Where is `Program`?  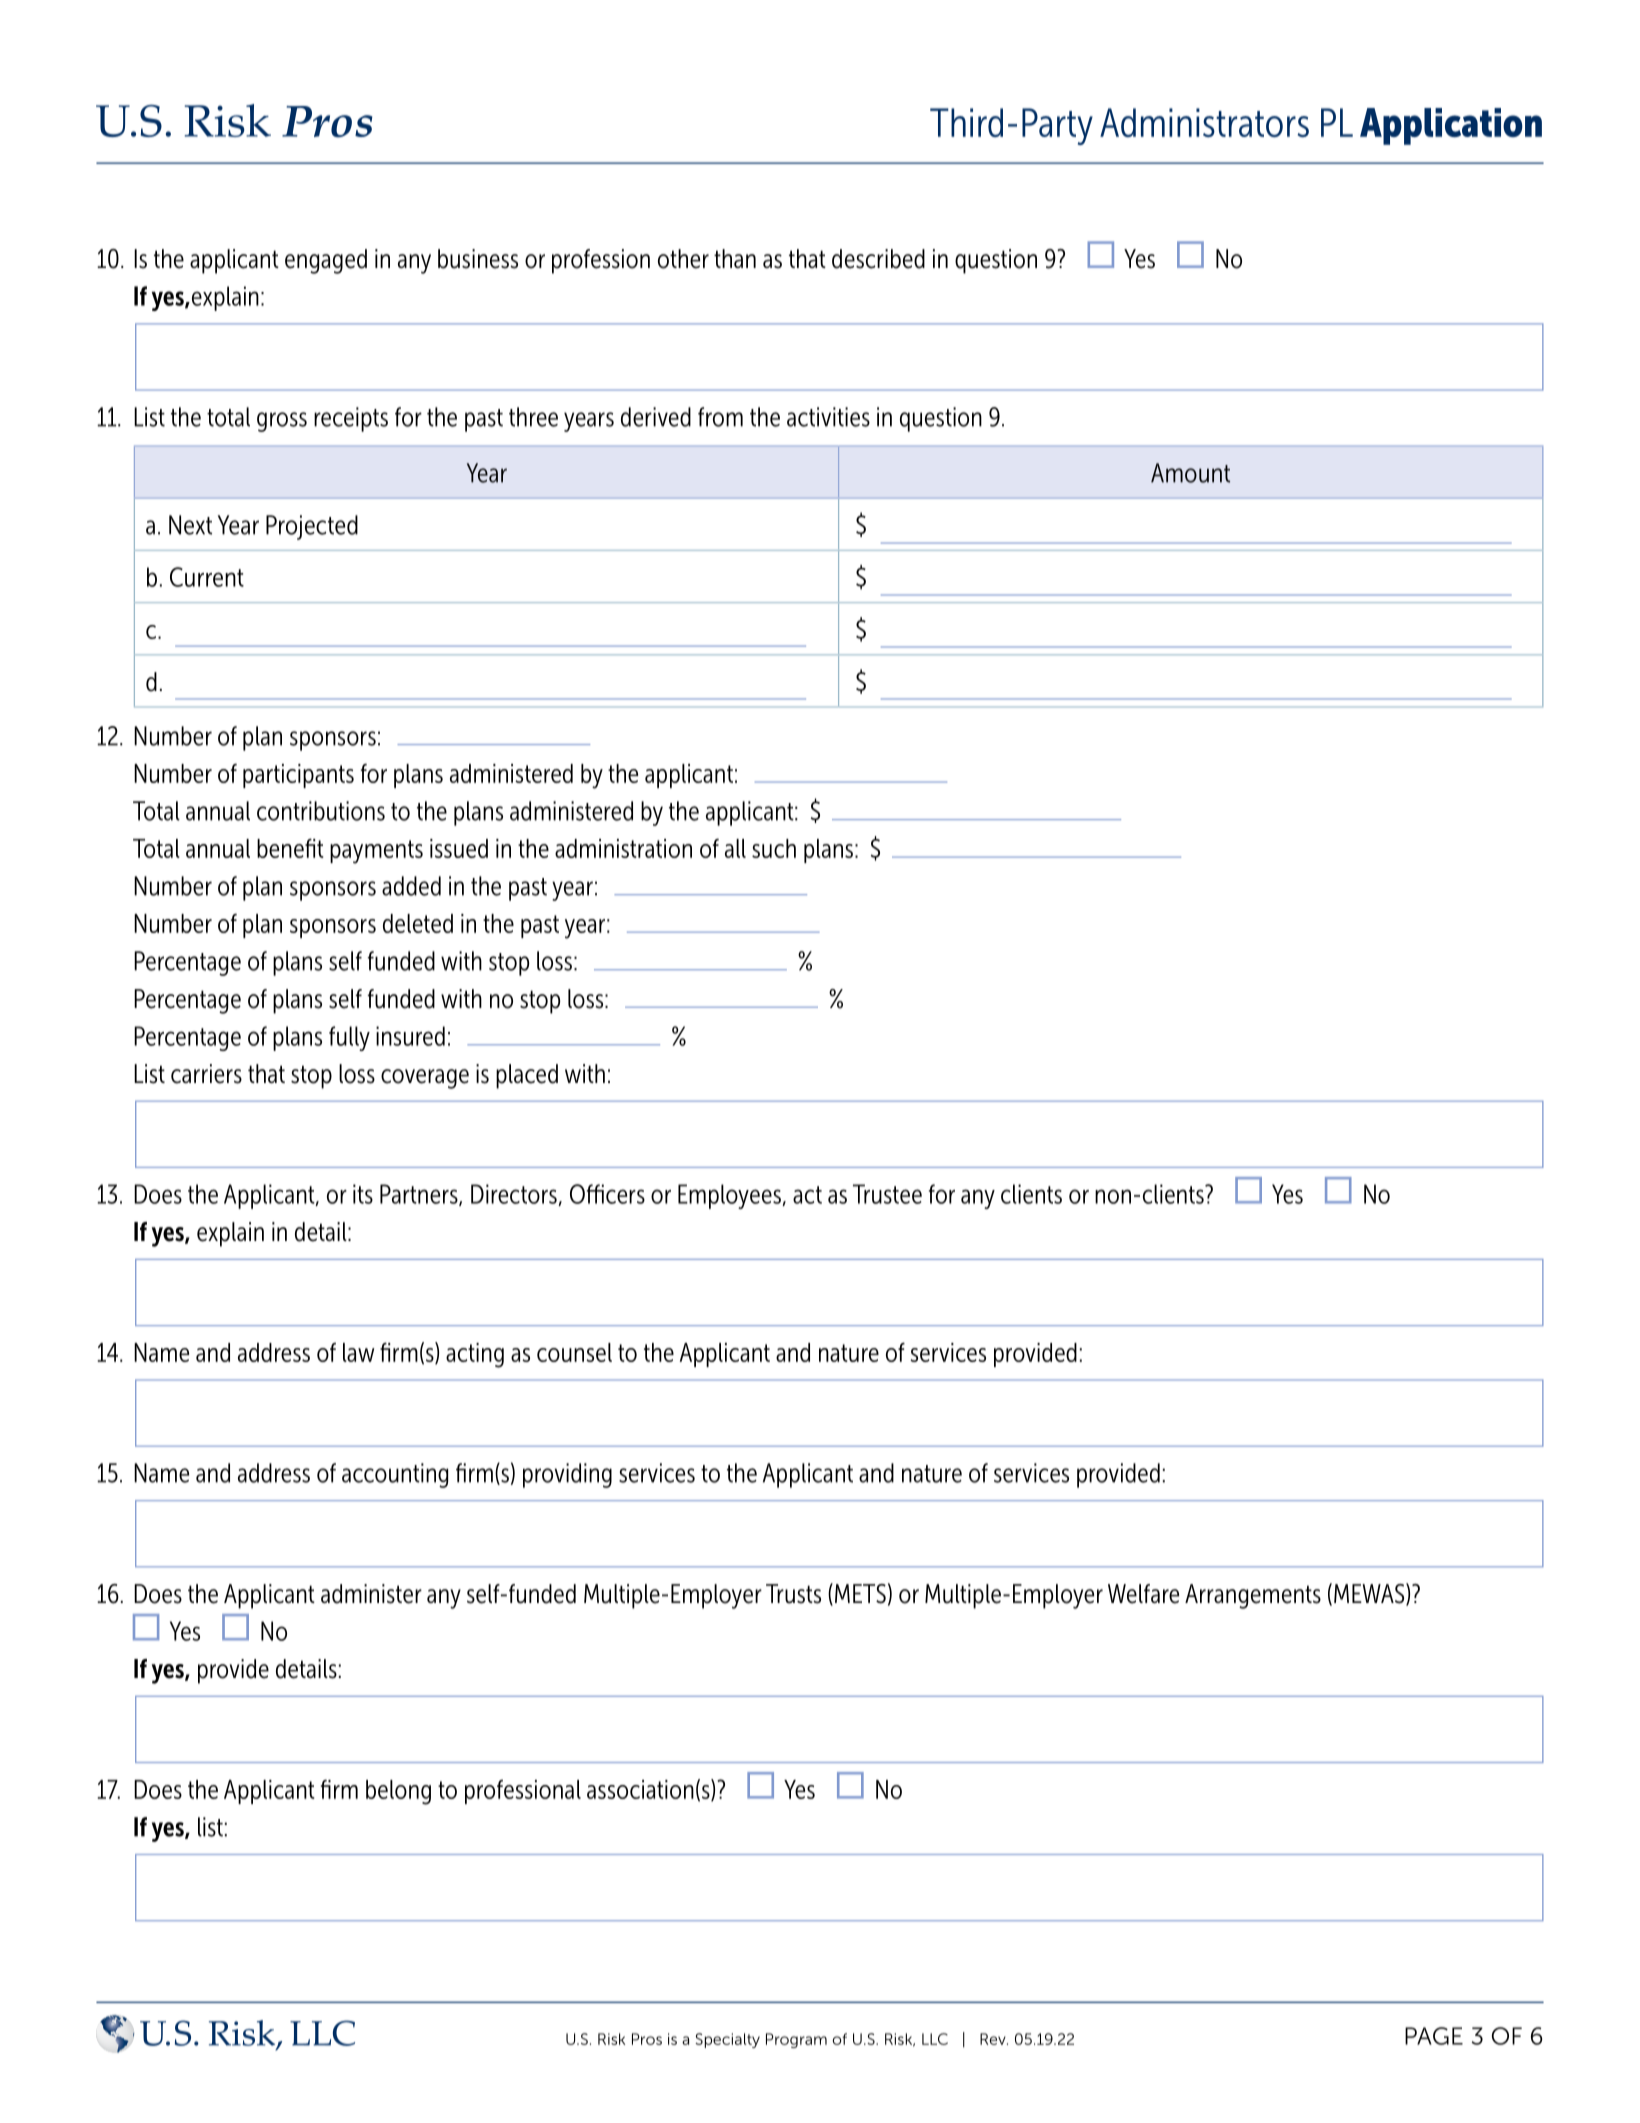 Program is located at coordinates (796, 2040).
